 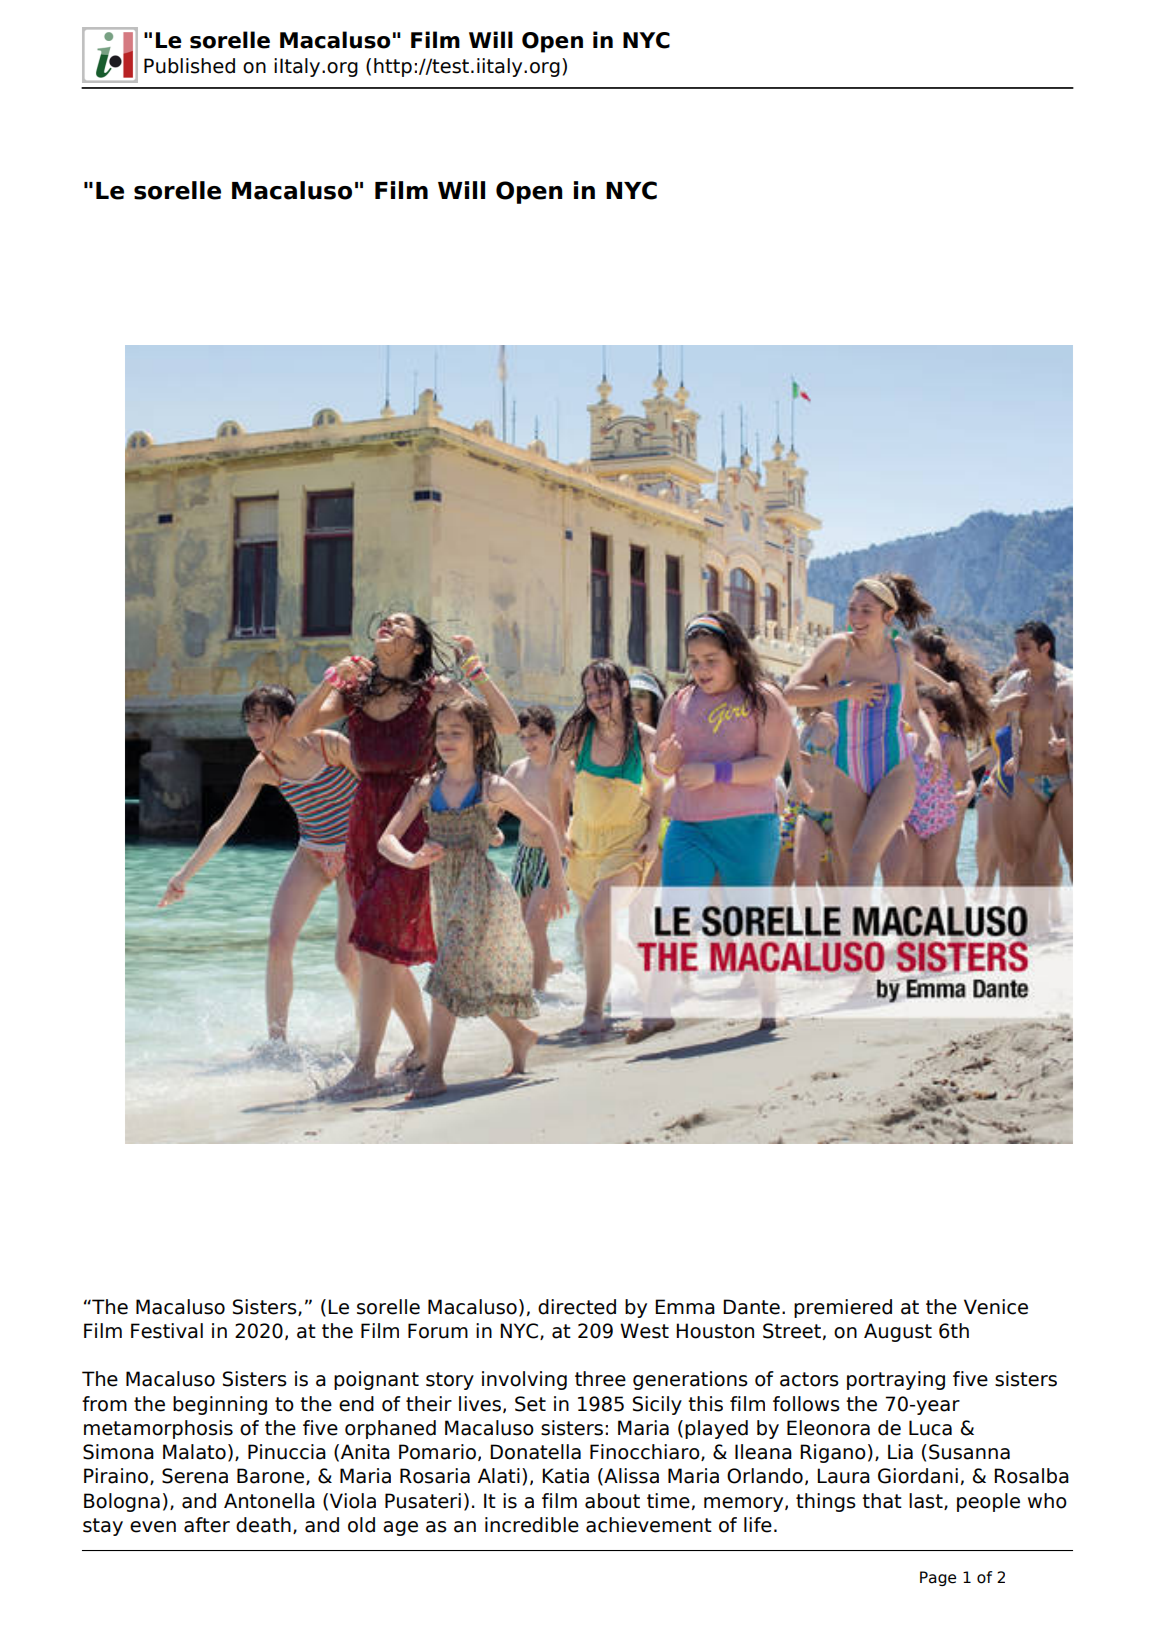 I want to click on Festival, so click(x=167, y=1331).
